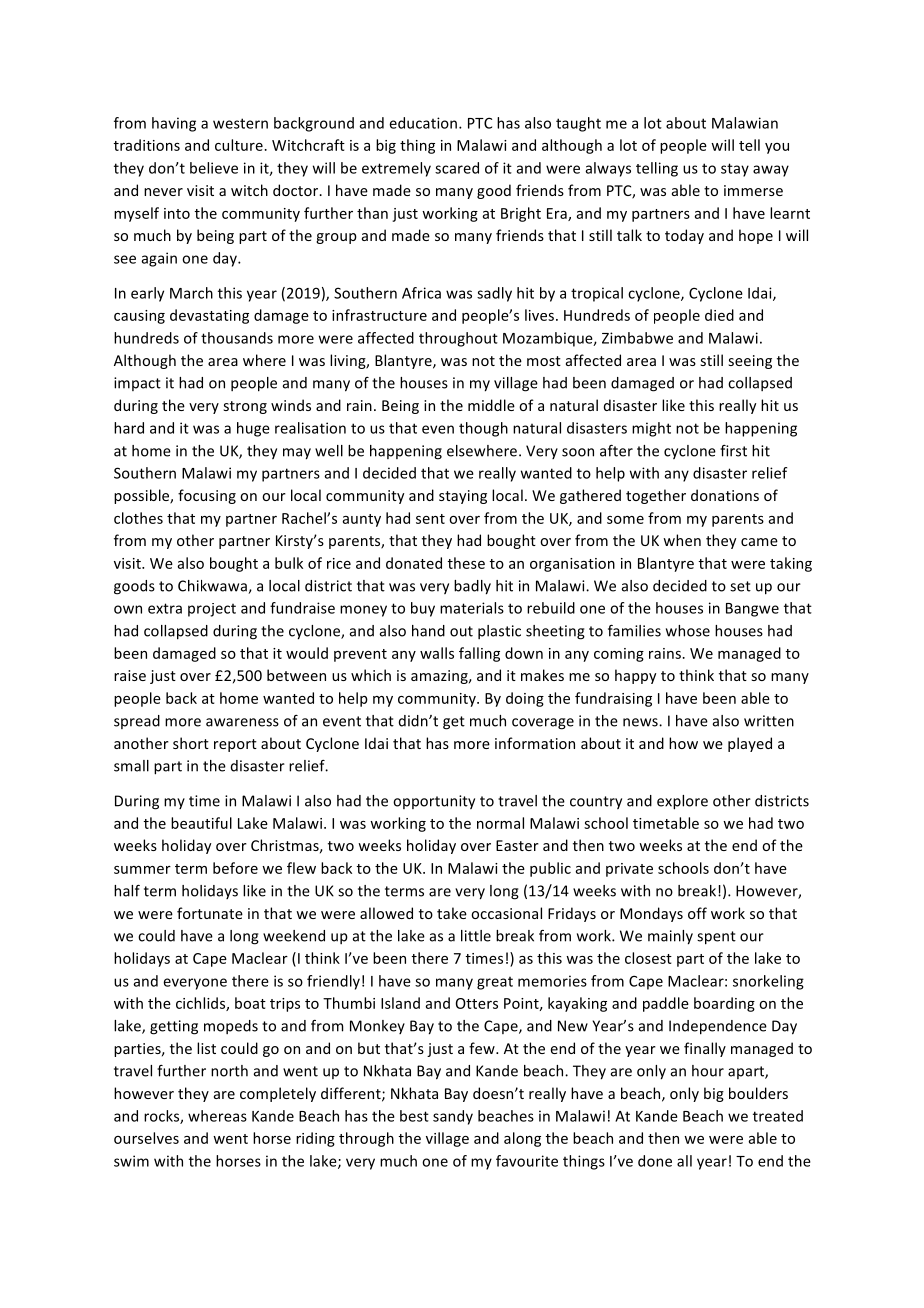  I want to click on strong, so click(245, 407).
